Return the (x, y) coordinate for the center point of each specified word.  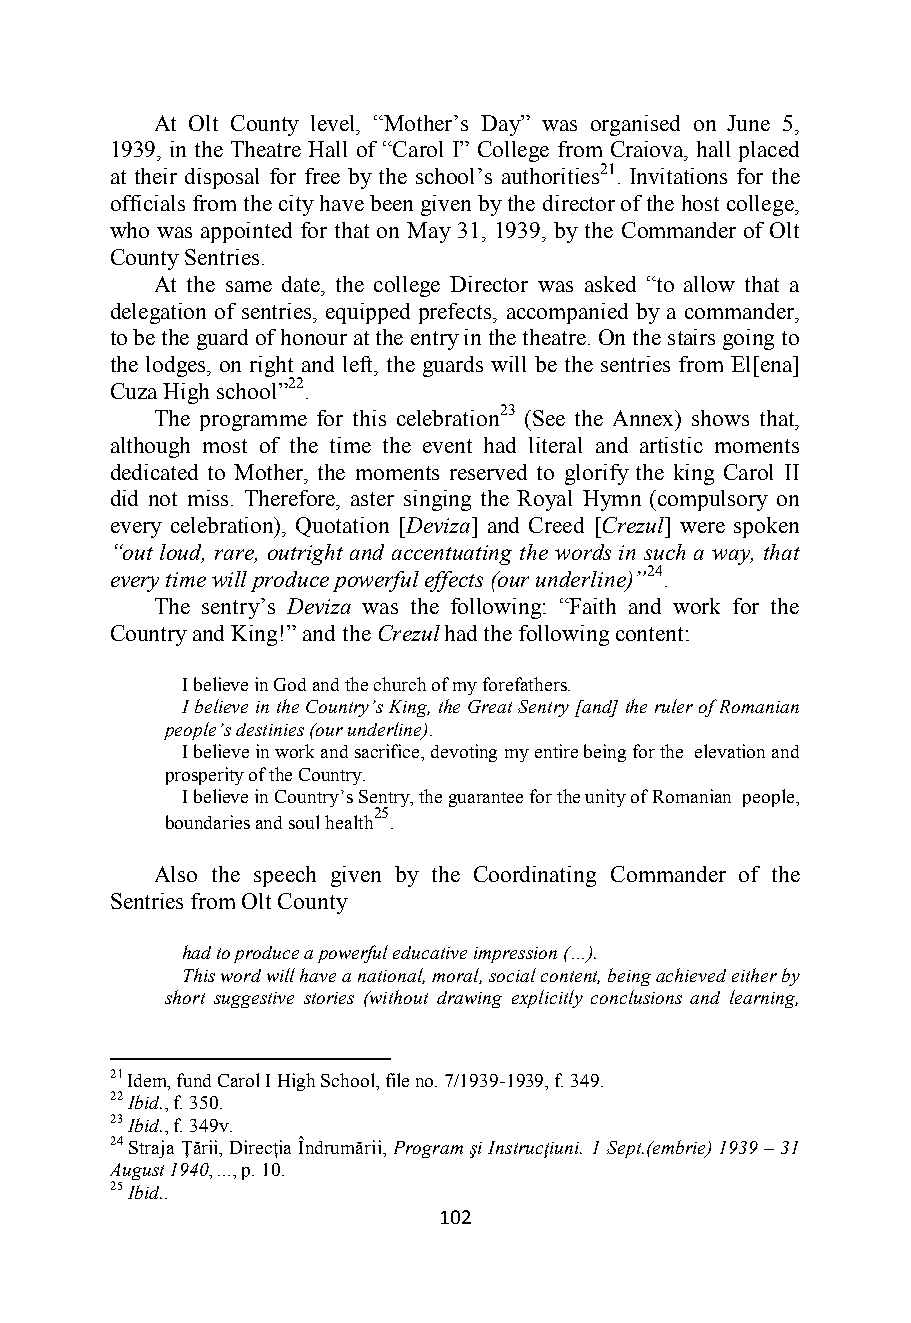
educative (430, 952)
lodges (177, 366)
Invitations (678, 176)
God (290, 684)
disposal (222, 178)
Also (176, 874)
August (137, 1173)
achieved (691, 975)
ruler (674, 706)
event (447, 446)
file (397, 1080)
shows (720, 418)
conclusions (636, 997)
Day (502, 125)
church (400, 684)
